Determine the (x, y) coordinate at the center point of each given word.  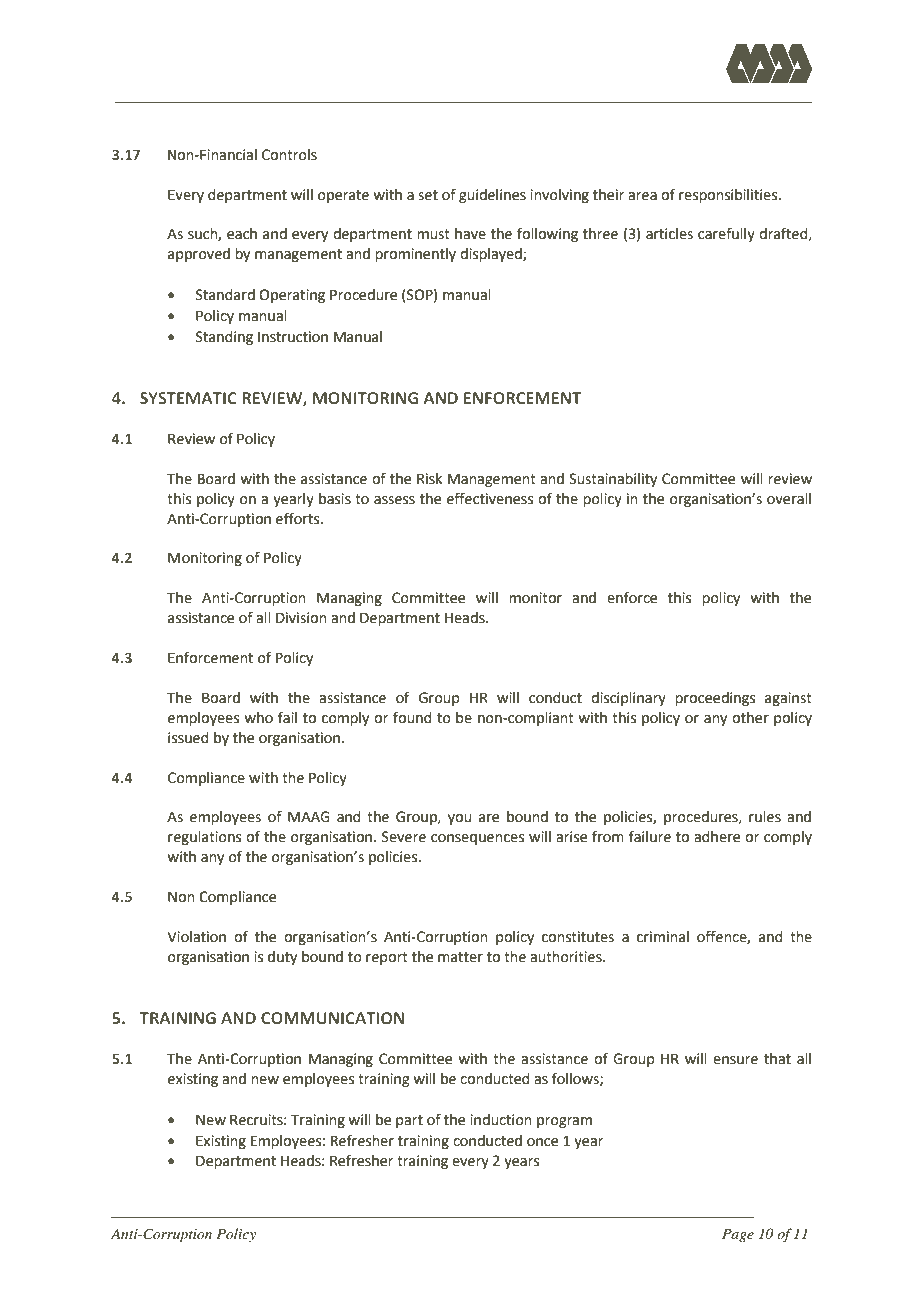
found (412, 717)
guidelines (492, 196)
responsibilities (729, 196)
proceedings (715, 699)
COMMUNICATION (332, 1018)
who (258, 718)
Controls (289, 155)
